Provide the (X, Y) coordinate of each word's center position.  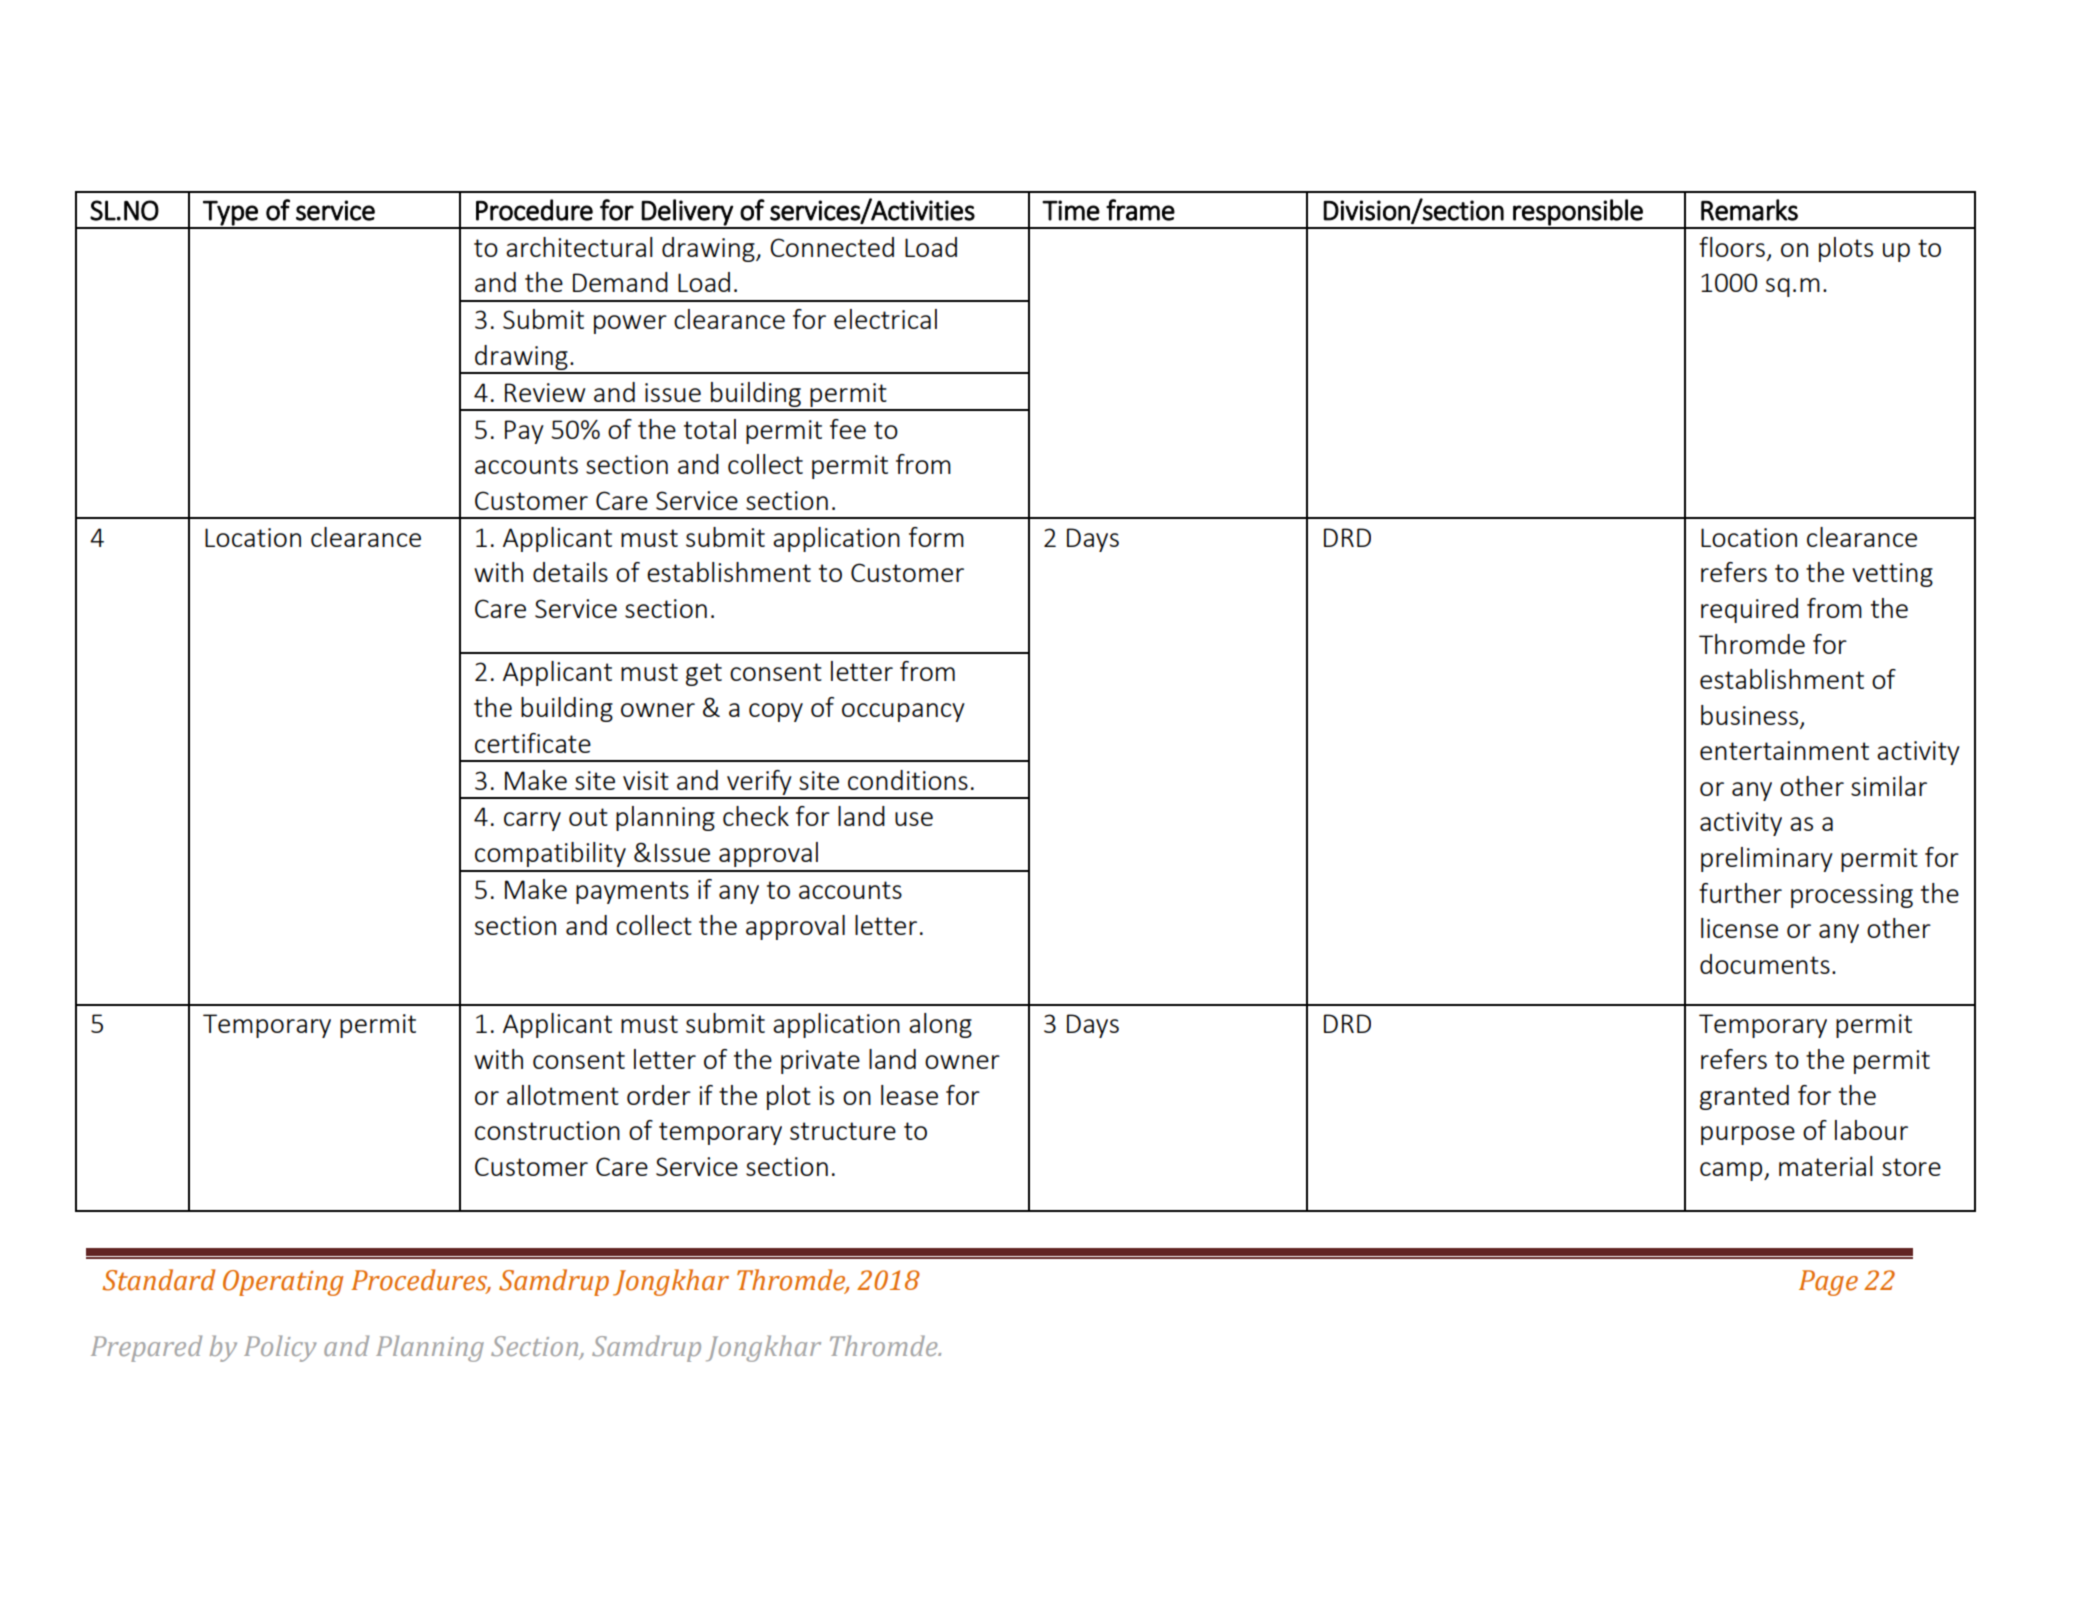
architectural (579, 247)
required (1749, 610)
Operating (283, 1283)
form (936, 537)
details (570, 572)
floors (1732, 247)
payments (632, 892)
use (914, 819)
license (1739, 928)
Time (1071, 210)
